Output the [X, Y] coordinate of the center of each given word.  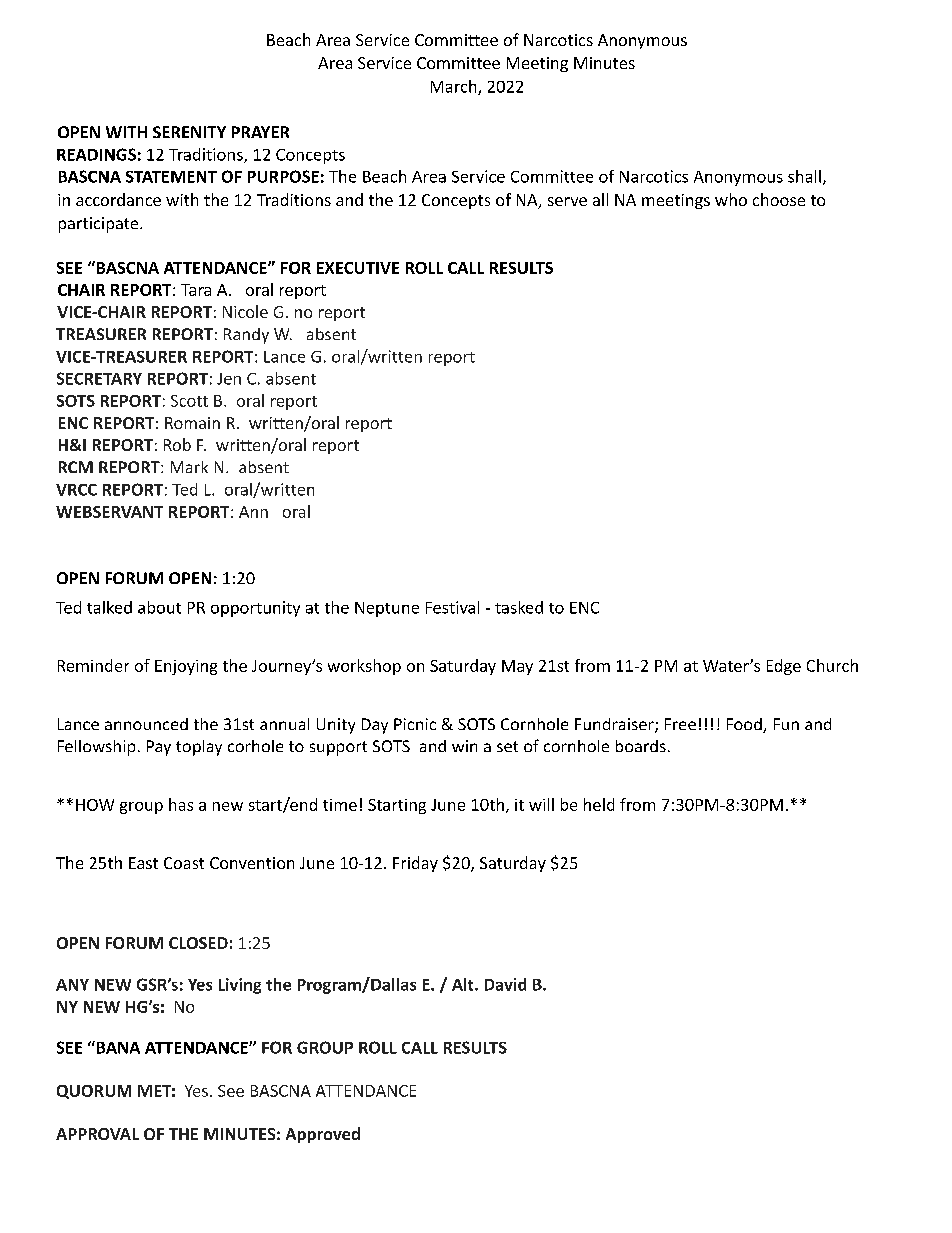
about [159, 607]
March [455, 87]
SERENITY [189, 132]
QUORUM [94, 1092]
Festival [452, 607]
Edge [784, 667]
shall [804, 176]
